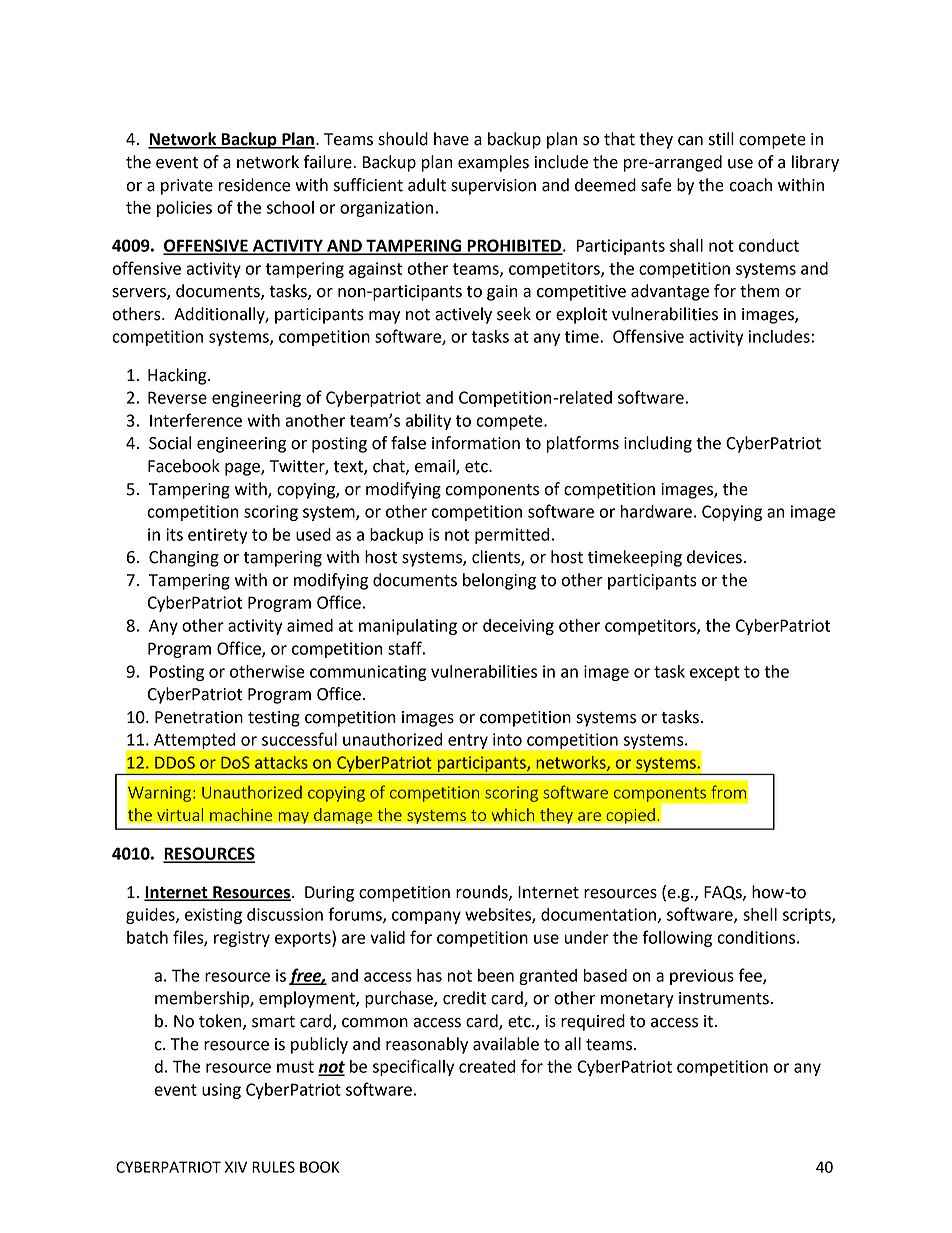  What do you see at coordinates (199, 717) in the screenshot?
I see `Penetration` at bounding box center [199, 717].
